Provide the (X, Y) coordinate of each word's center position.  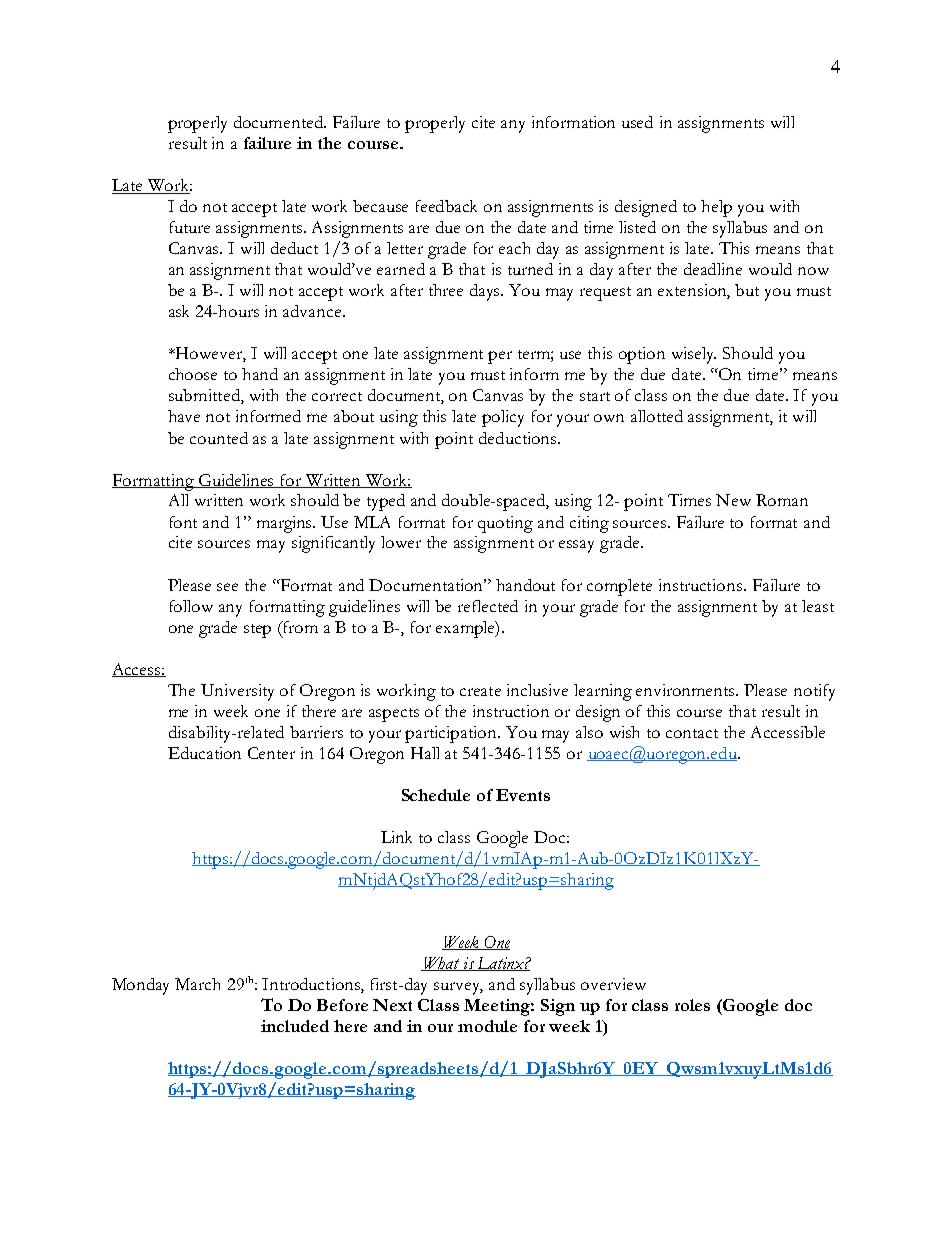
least (818, 606)
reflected (488, 606)
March (197, 984)
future (190, 227)
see (227, 587)
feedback (446, 206)
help (716, 208)
